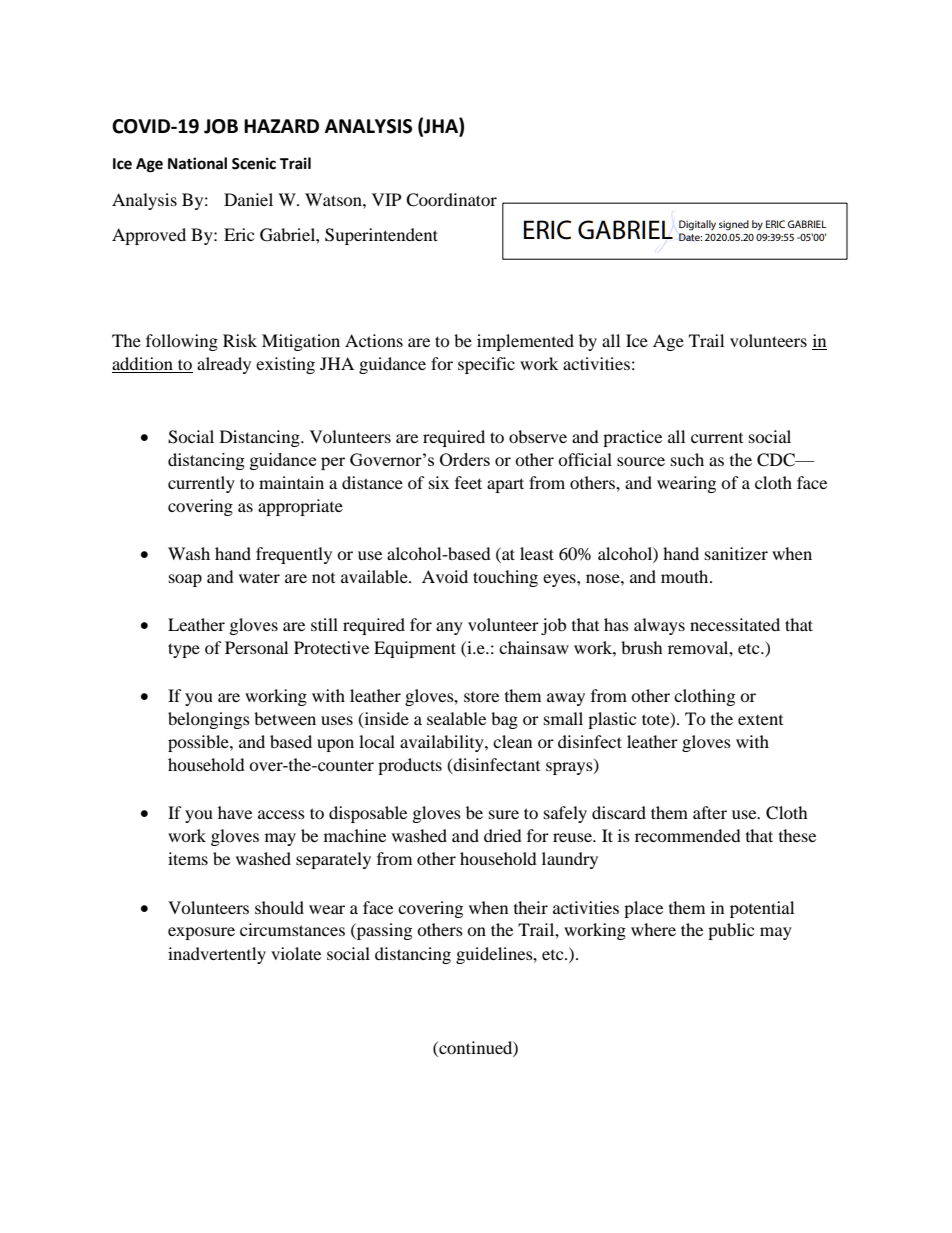 This image has height=1233, width=952. What do you see at coordinates (199, 743) in the image?
I see `possible` at bounding box center [199, 743].
